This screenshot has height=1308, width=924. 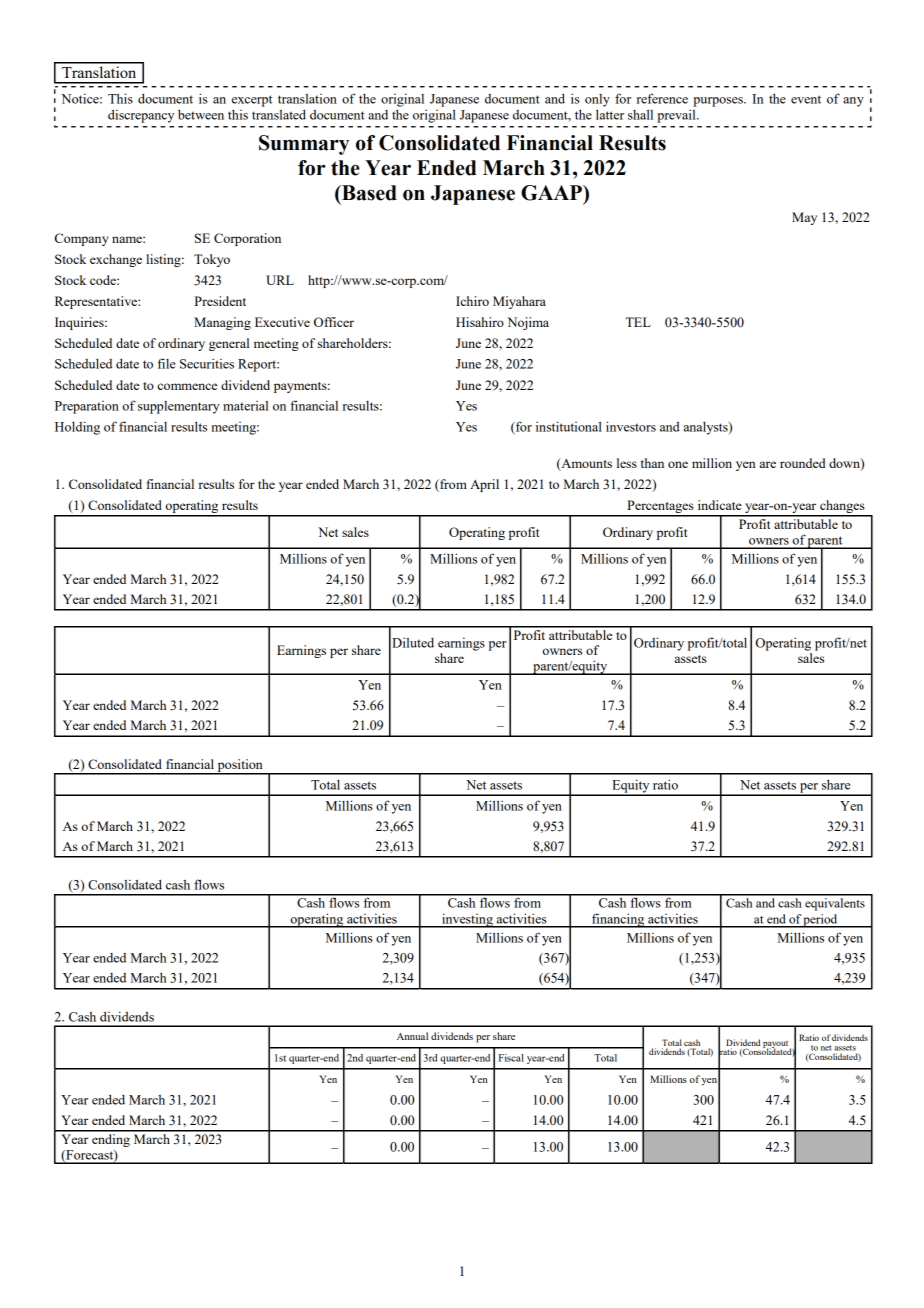 I want to click on period, so click(x=821, y=921).
